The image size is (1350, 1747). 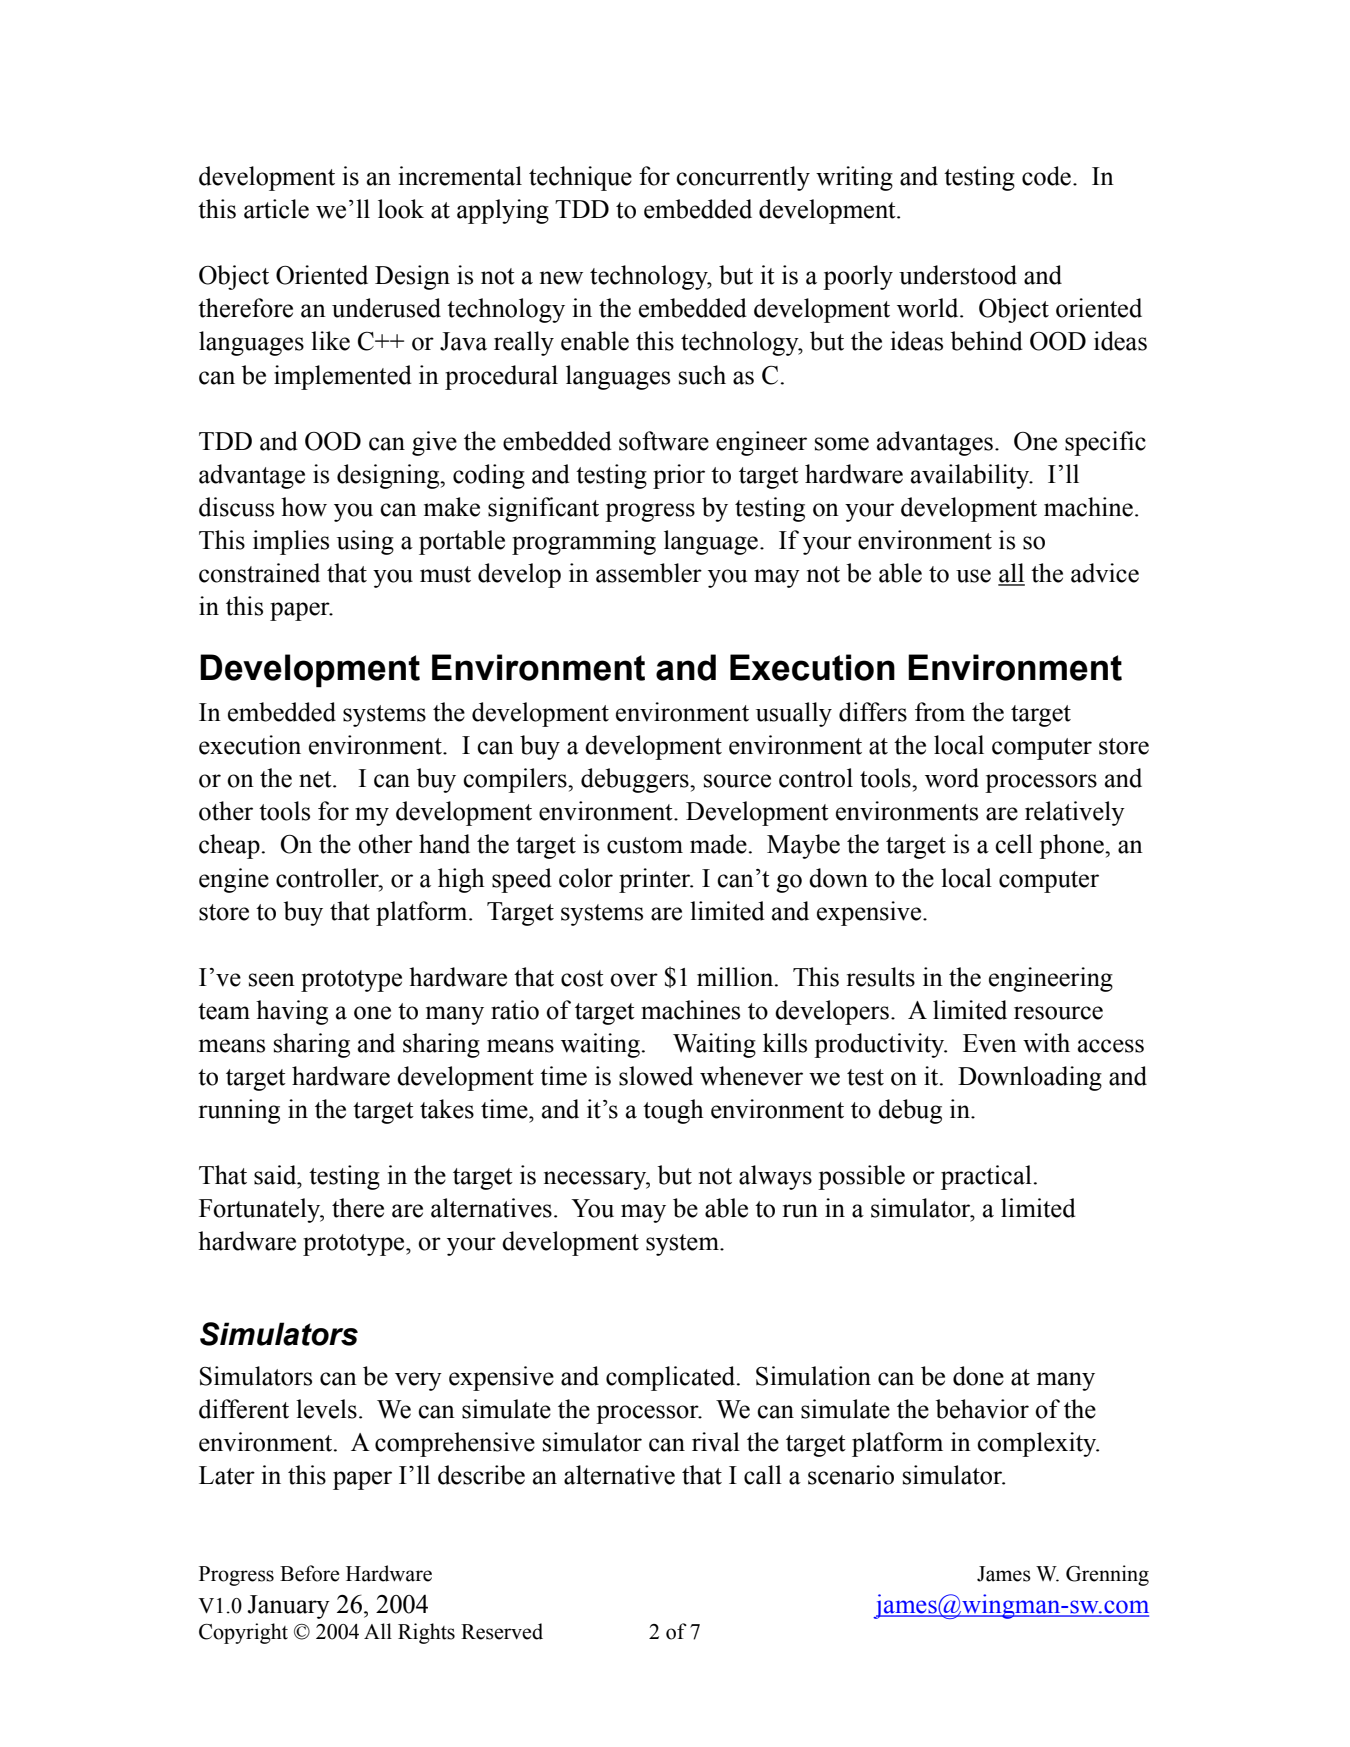 What do you see at coordinates (656, 880) in the screenshot?
I see `printer` at bounding box center [656, 880].
